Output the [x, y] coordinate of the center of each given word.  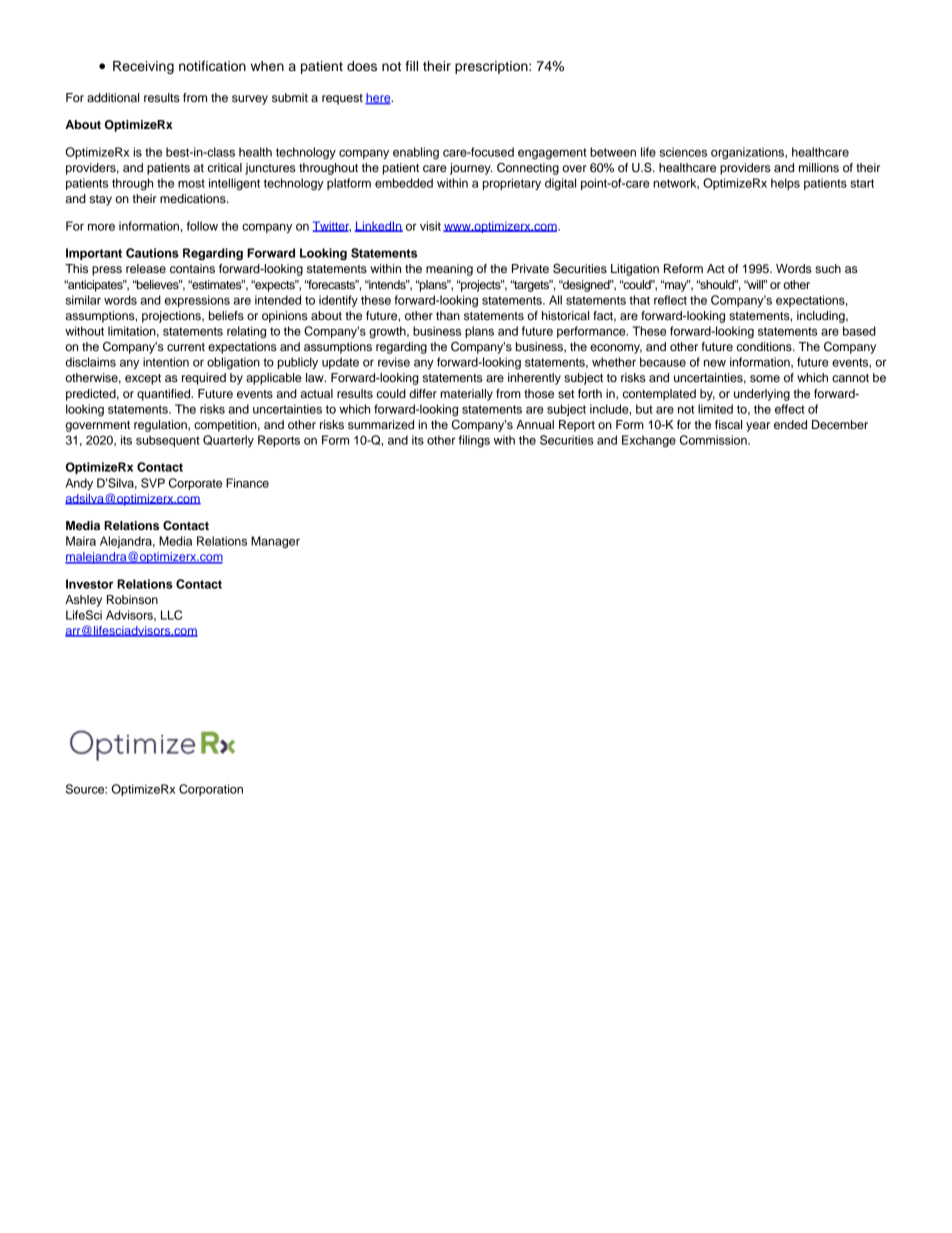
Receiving [143, 67]
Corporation [211, 790]
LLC [171, 615]
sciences [683, 152]
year [758, 427]
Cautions [152, 253]
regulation [161, 426]
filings [474, 441]
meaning [449, 270]
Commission [714, 440]
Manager [275, 542]
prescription [492, 67]
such [828, 268]
